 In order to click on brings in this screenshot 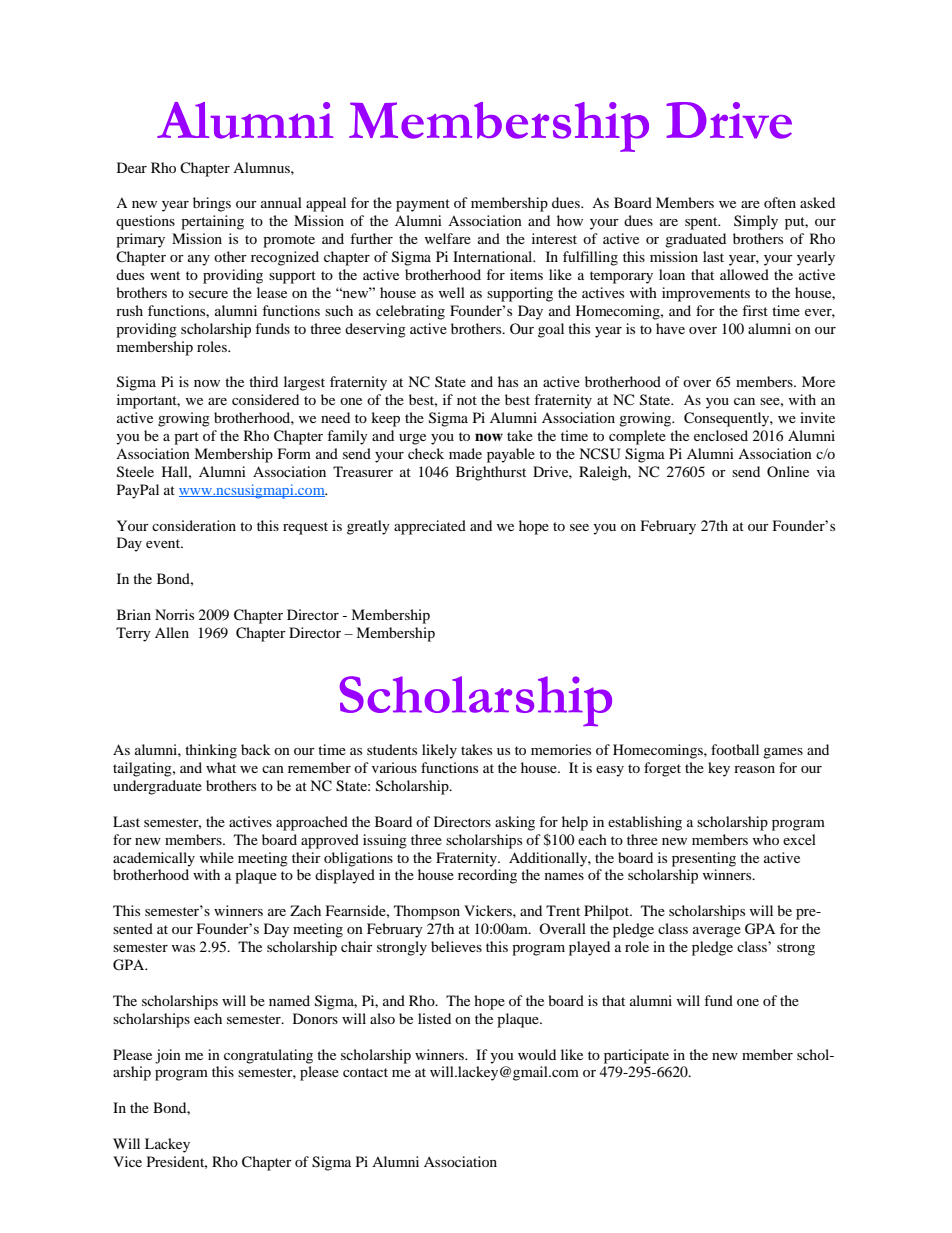, I will do `click(212, 204)`.
